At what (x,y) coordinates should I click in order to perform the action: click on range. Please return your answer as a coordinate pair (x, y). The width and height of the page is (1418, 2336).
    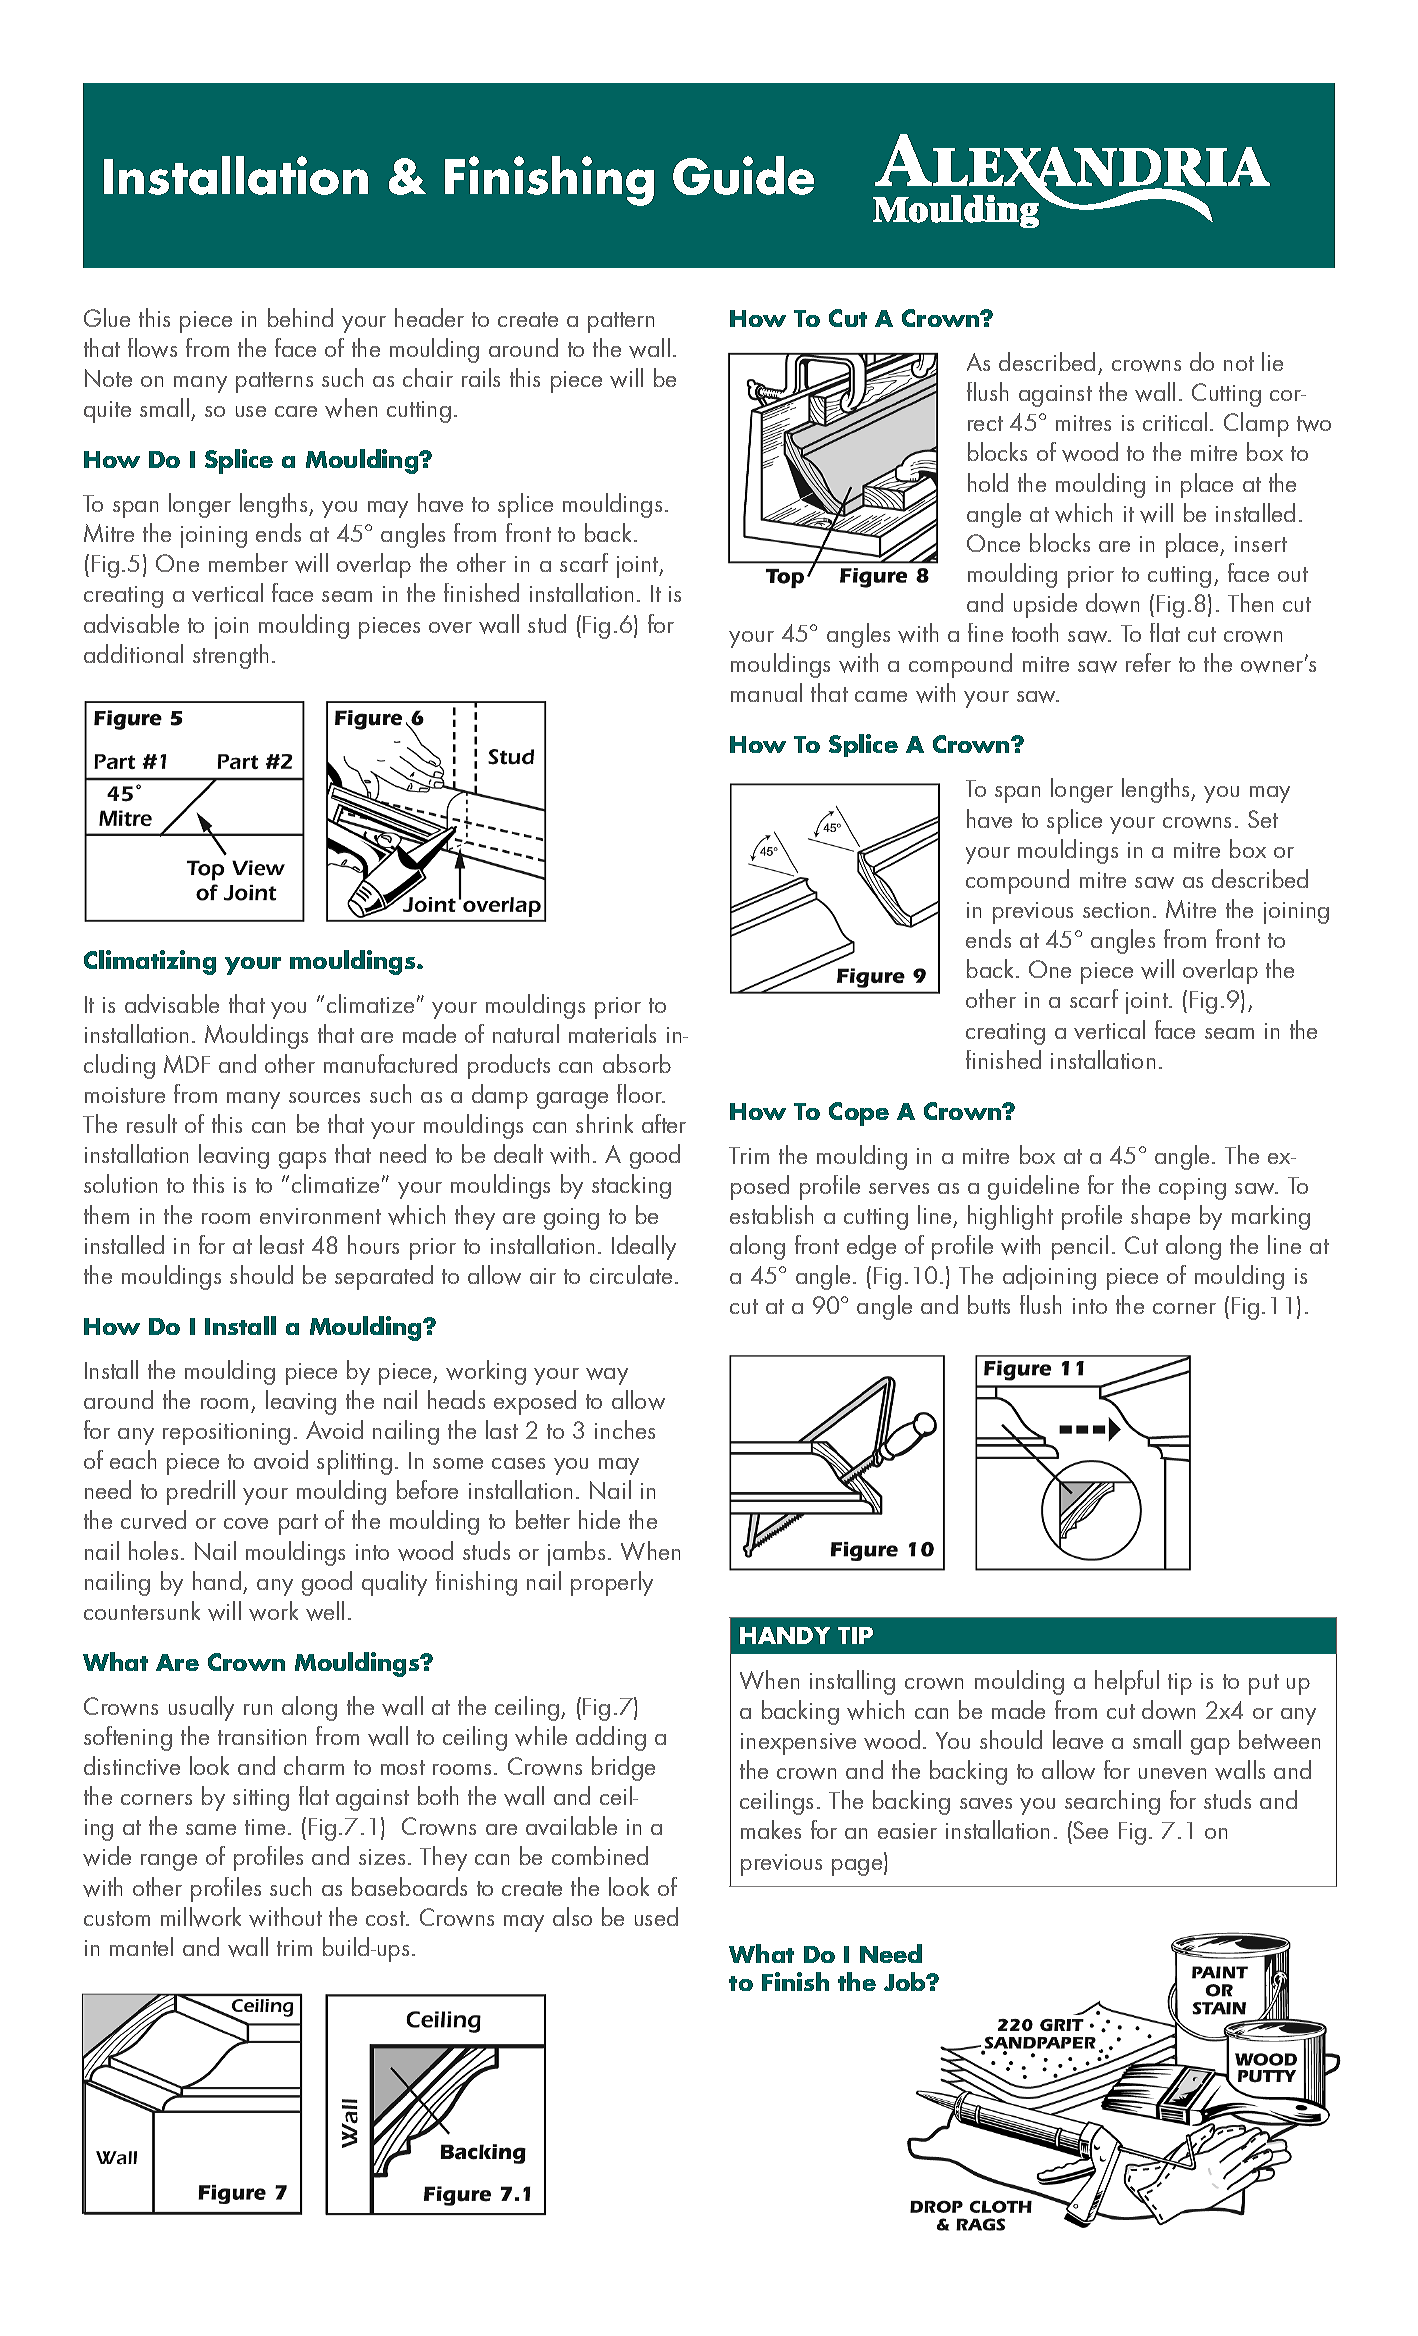
    Looking at the image, I should click on (169, 1862).
